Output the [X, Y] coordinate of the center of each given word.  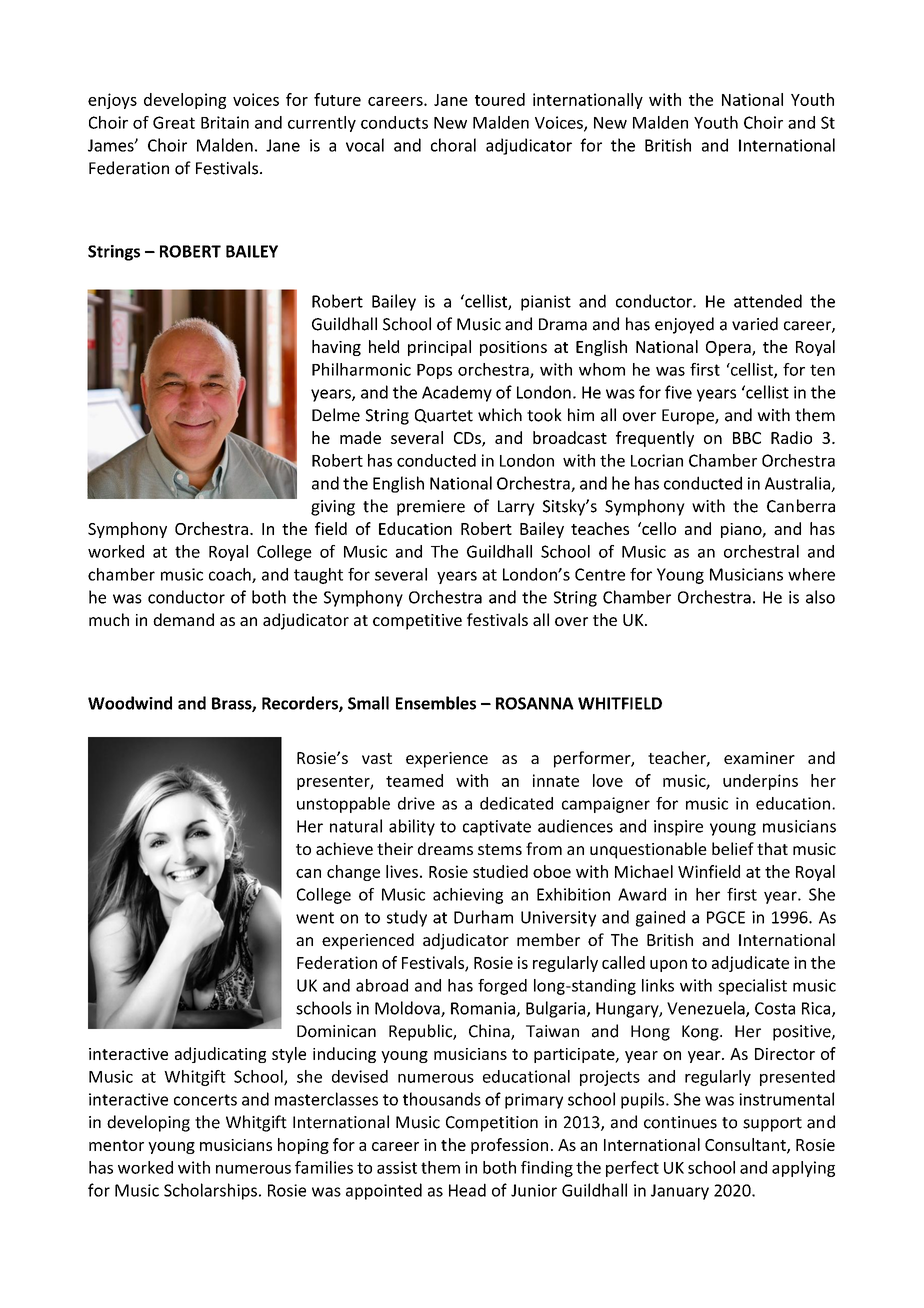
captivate [497, 828]
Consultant [746, 1145]
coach [231, 575]
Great [174, 122]
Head [467, 1190]
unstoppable [343, 805]
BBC [747, 438]
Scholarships [210, 1191]
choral [453, 145]
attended [768, 301]
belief [733, 848]
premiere [431, 508]
